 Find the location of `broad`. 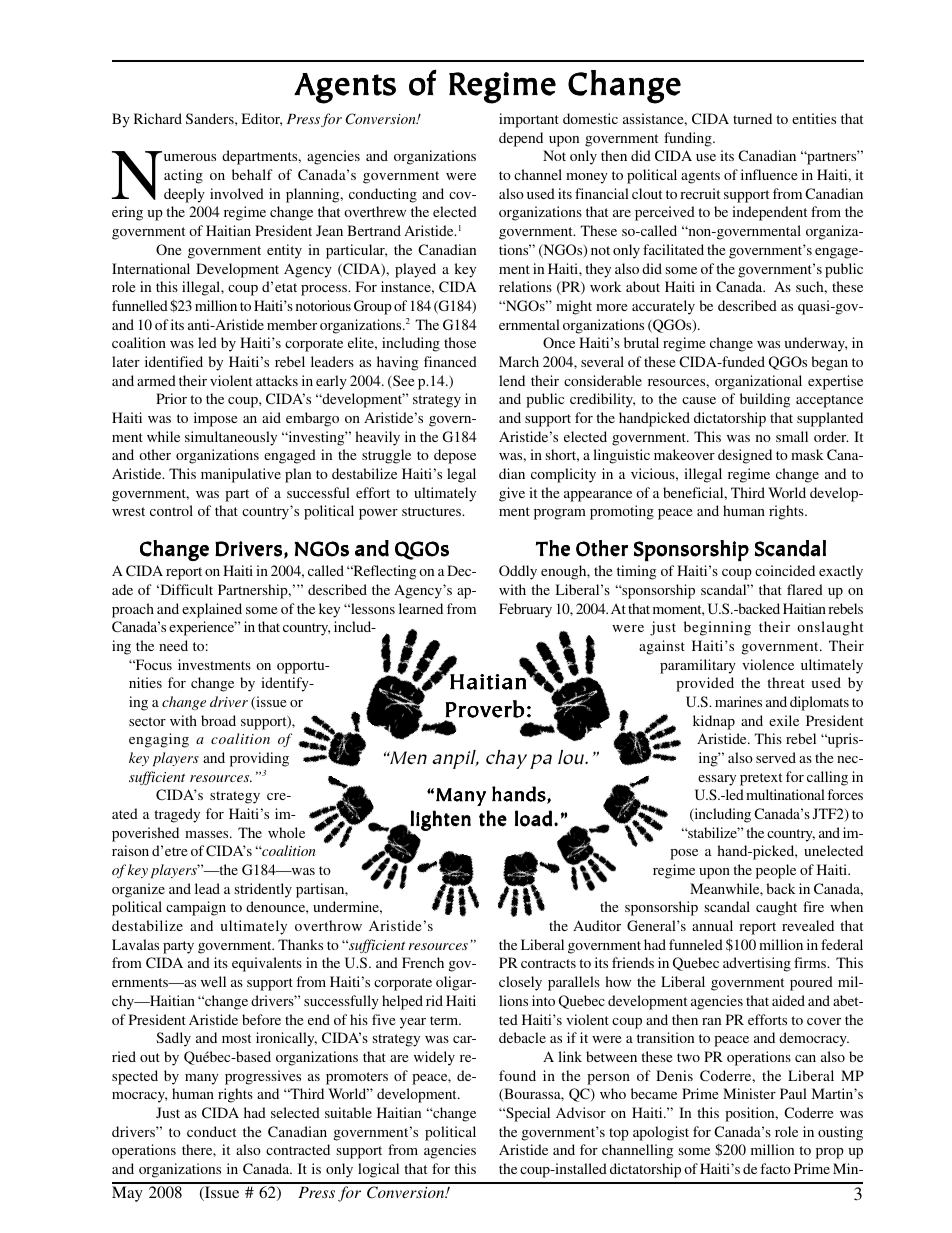

broad is located at coordinates (218, 720).
